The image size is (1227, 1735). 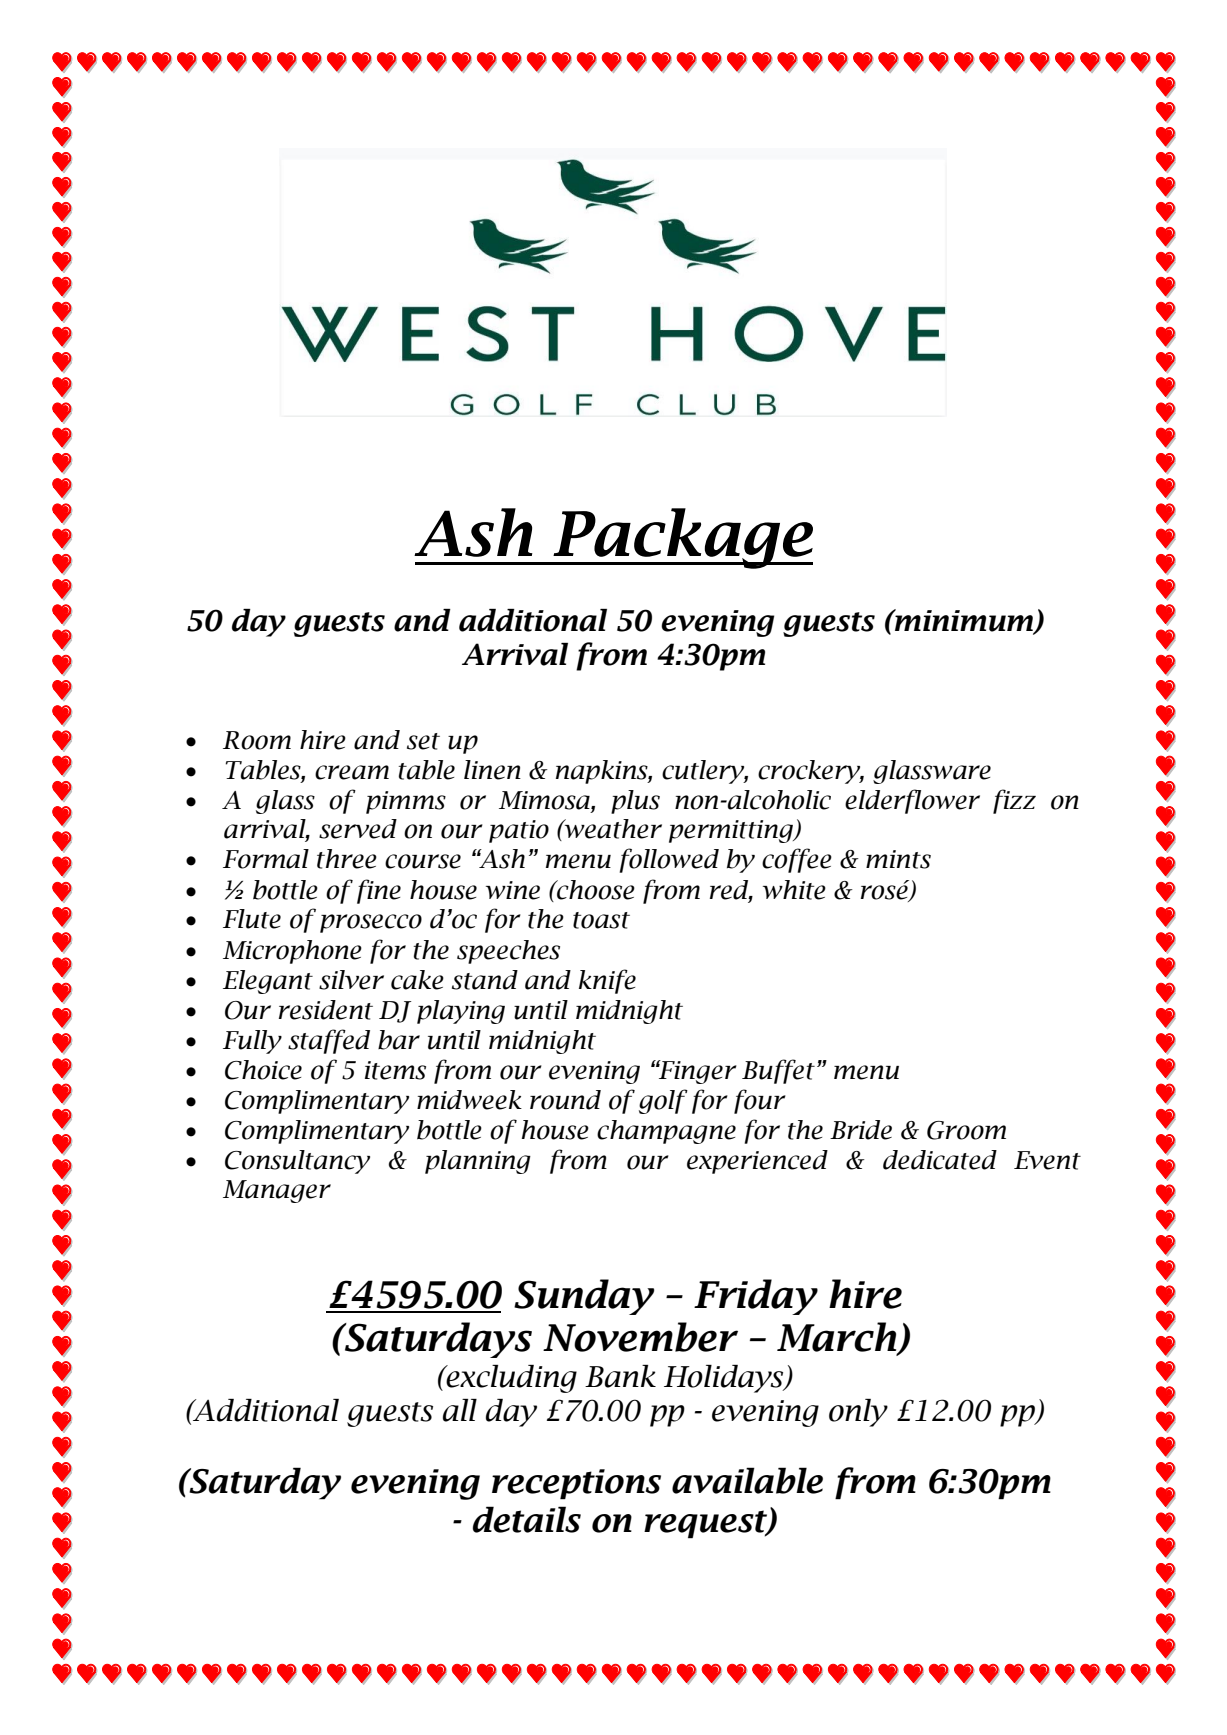 What do you see at coordinates (912, 801) in the screenshot?
I see `elderflower` at bounding box center [912, 801].
